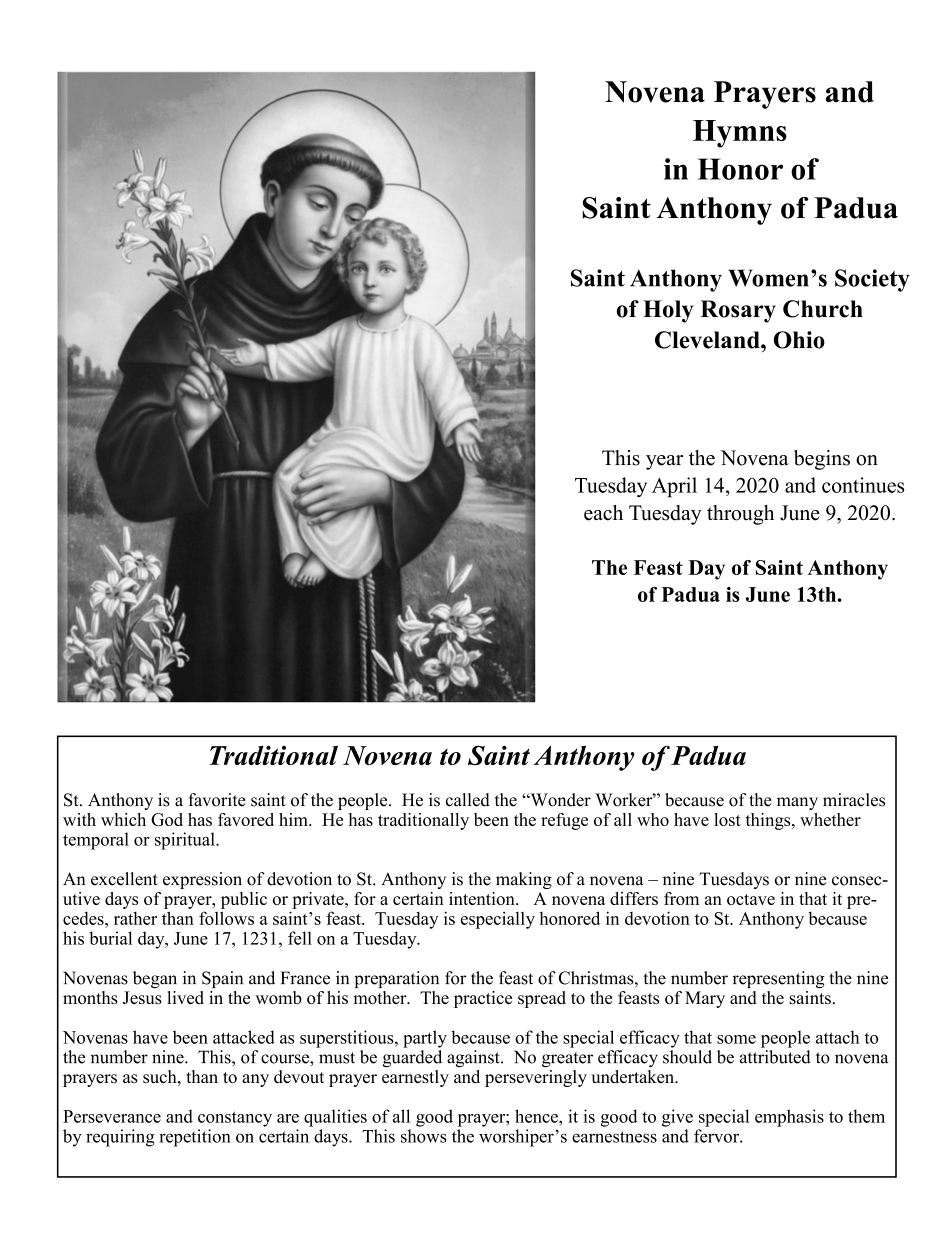 This screenshot has width=952, height=1233. I want to click on begins, so click(822, 460).
